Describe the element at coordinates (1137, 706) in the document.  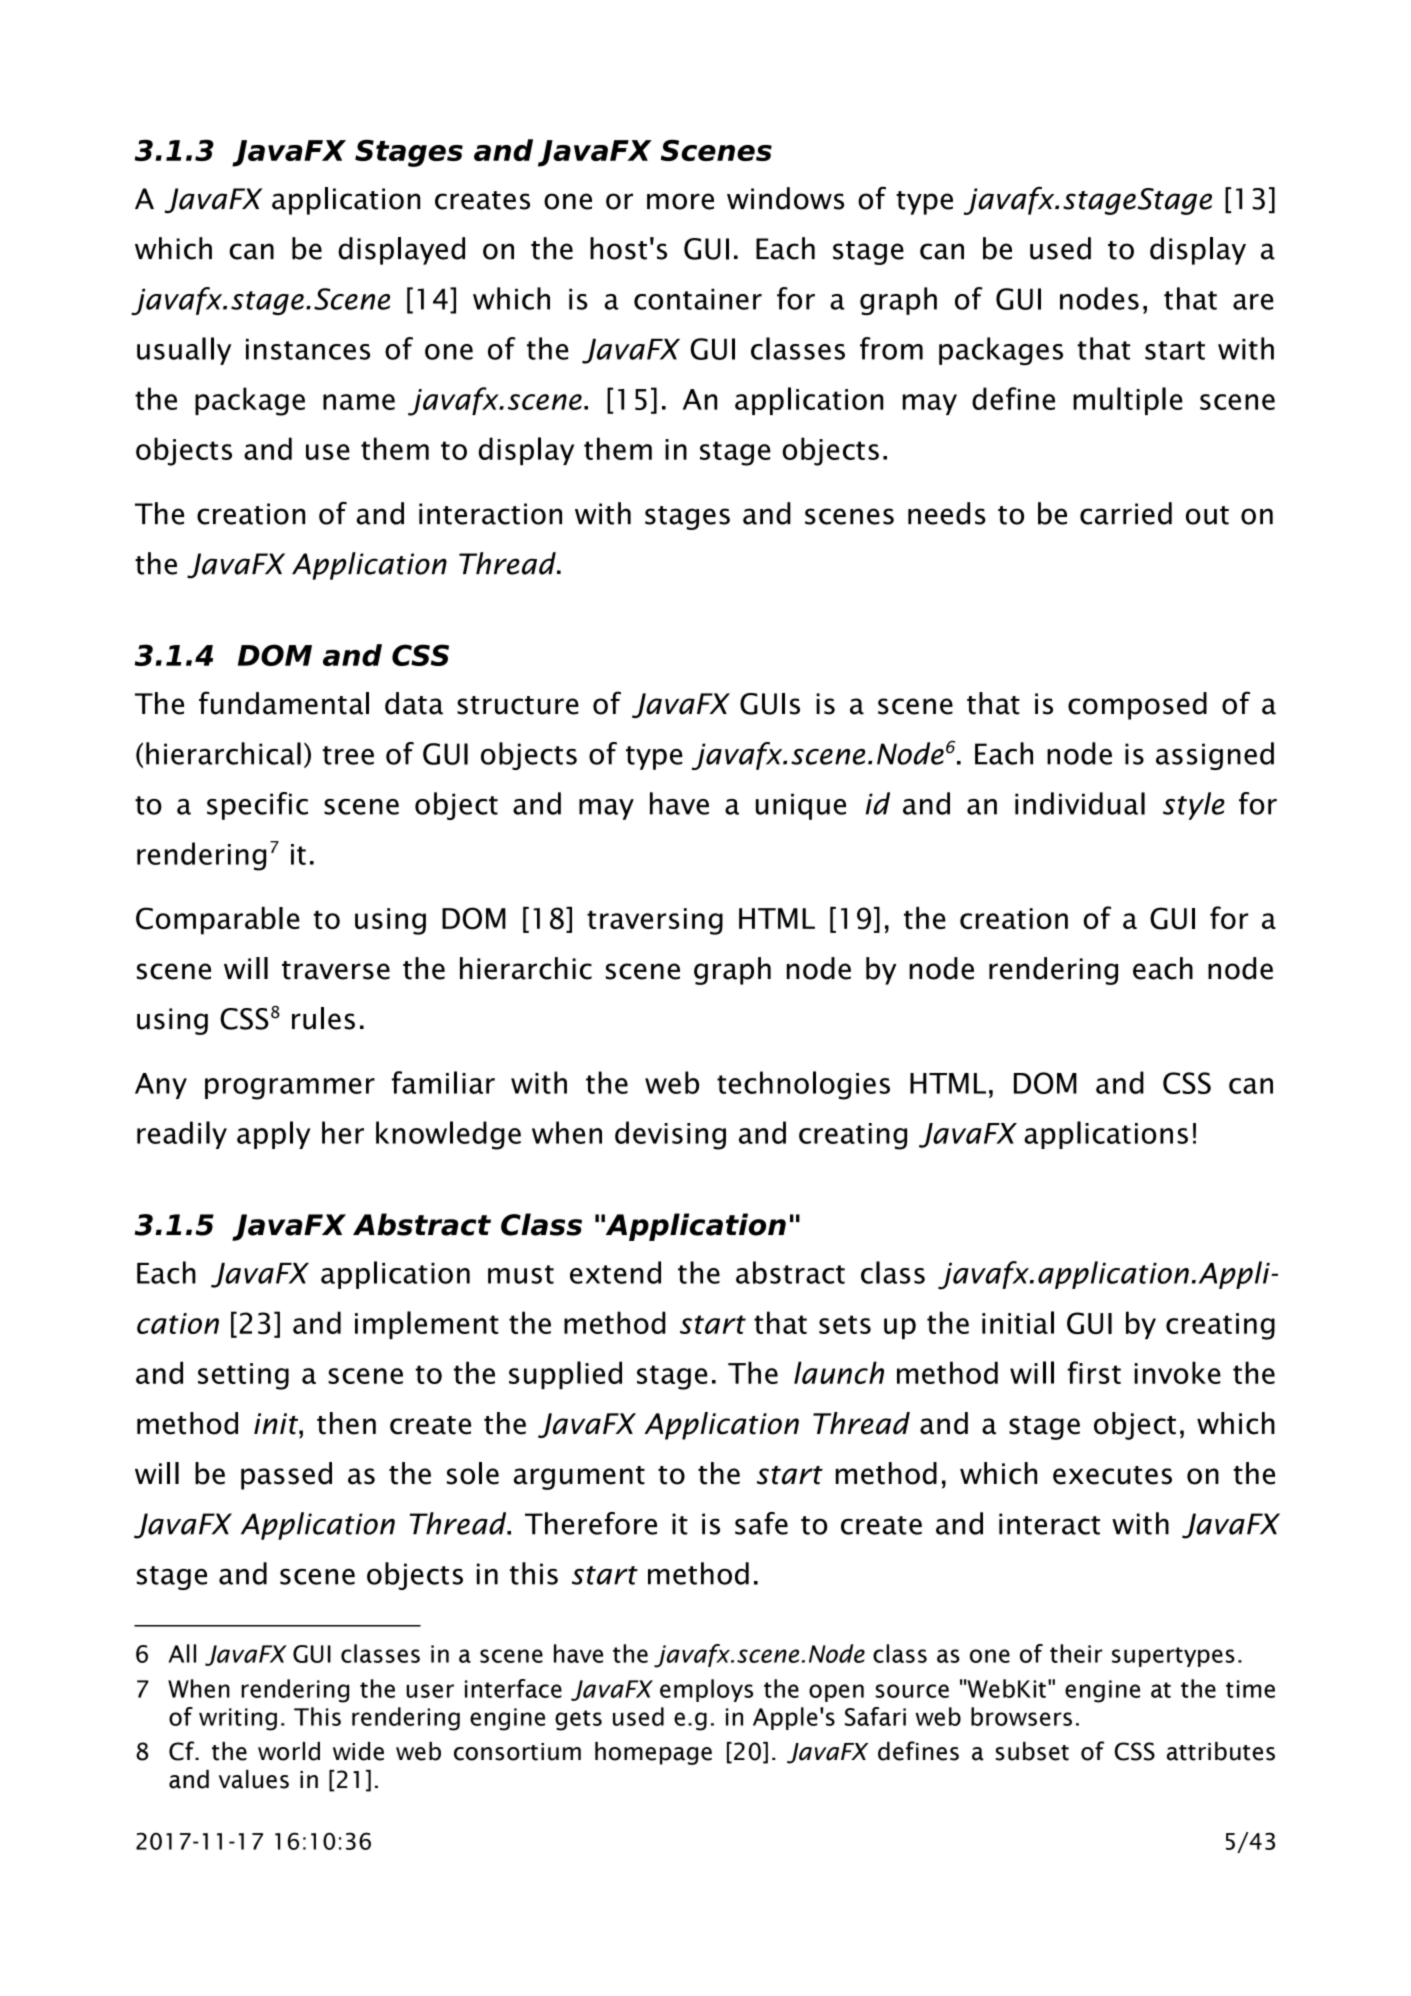
I see `composed` at that location.
